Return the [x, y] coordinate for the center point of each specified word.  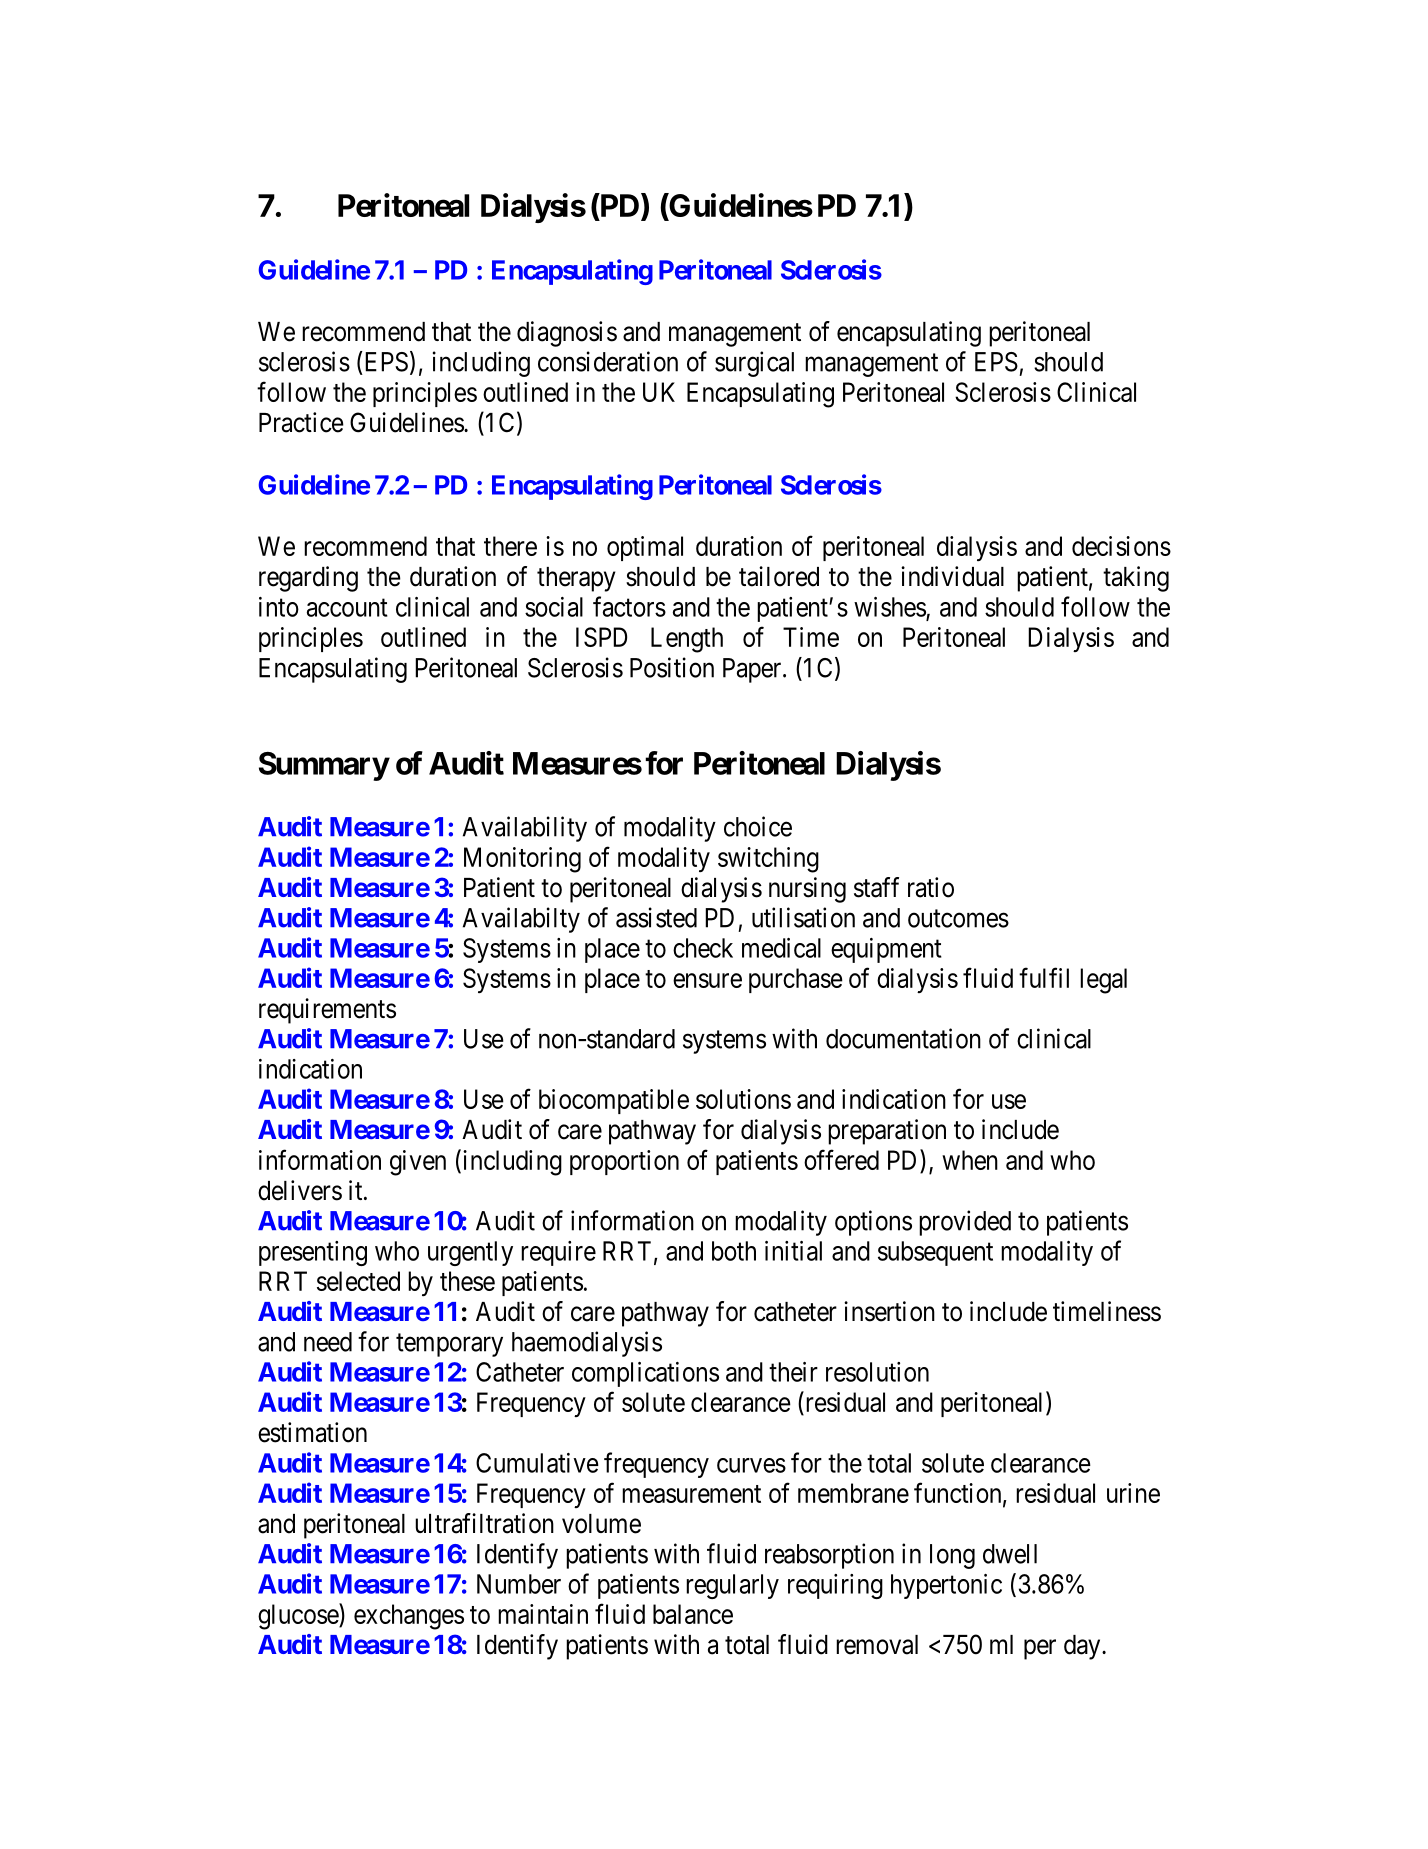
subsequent [935, 1253]
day [1083, 1647]
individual [952, 576]
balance [693, 1614]
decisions [1121, 546]
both [734, 1251]
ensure [707, 980]
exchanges [409, 1617]
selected [358, 1281]
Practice [301, 422]
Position [672, 667]
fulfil [1044, 977]
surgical [754, 364]
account [347, 608]
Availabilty [521, 920]
